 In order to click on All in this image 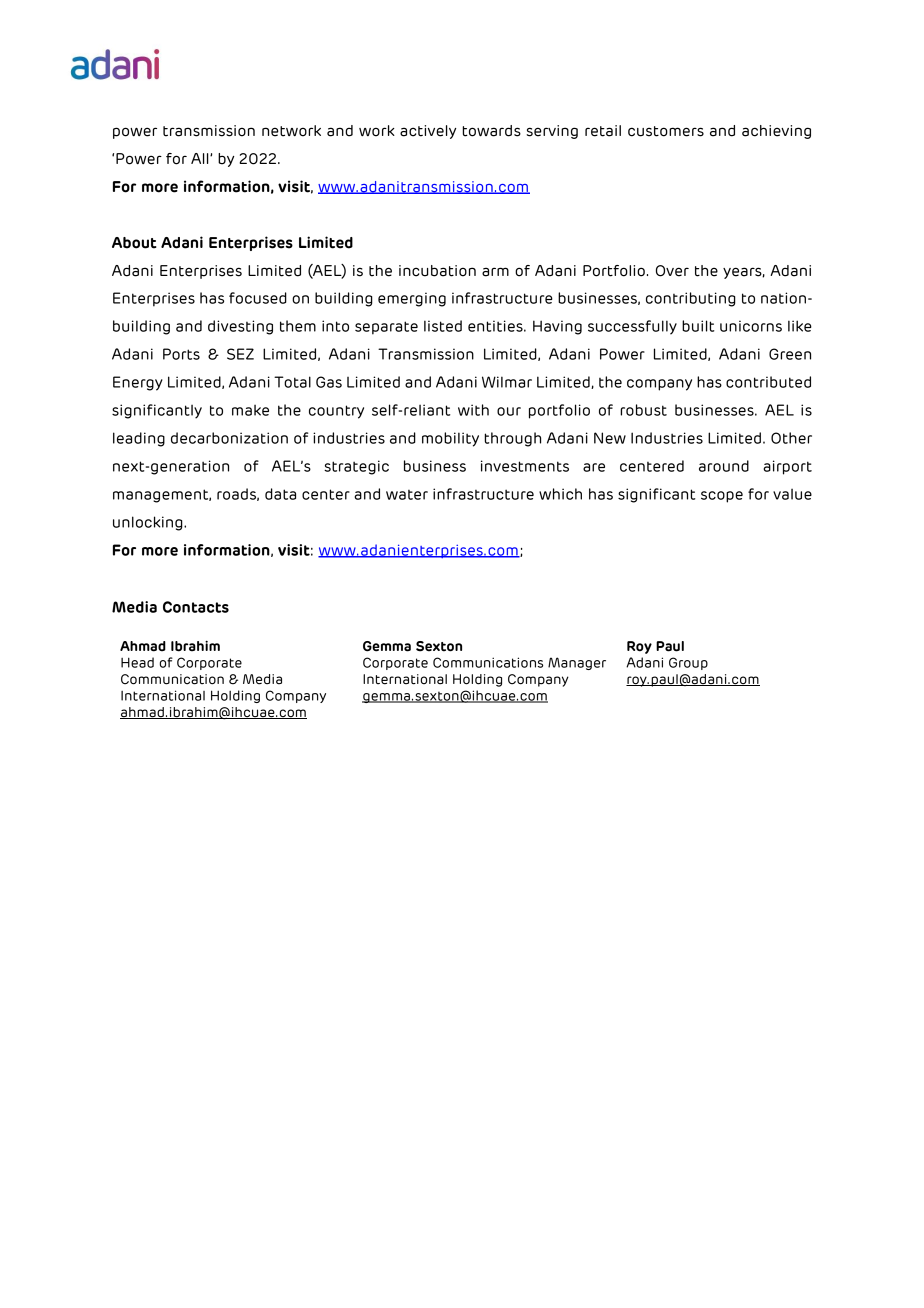, I will do `click(201, 158)`.
